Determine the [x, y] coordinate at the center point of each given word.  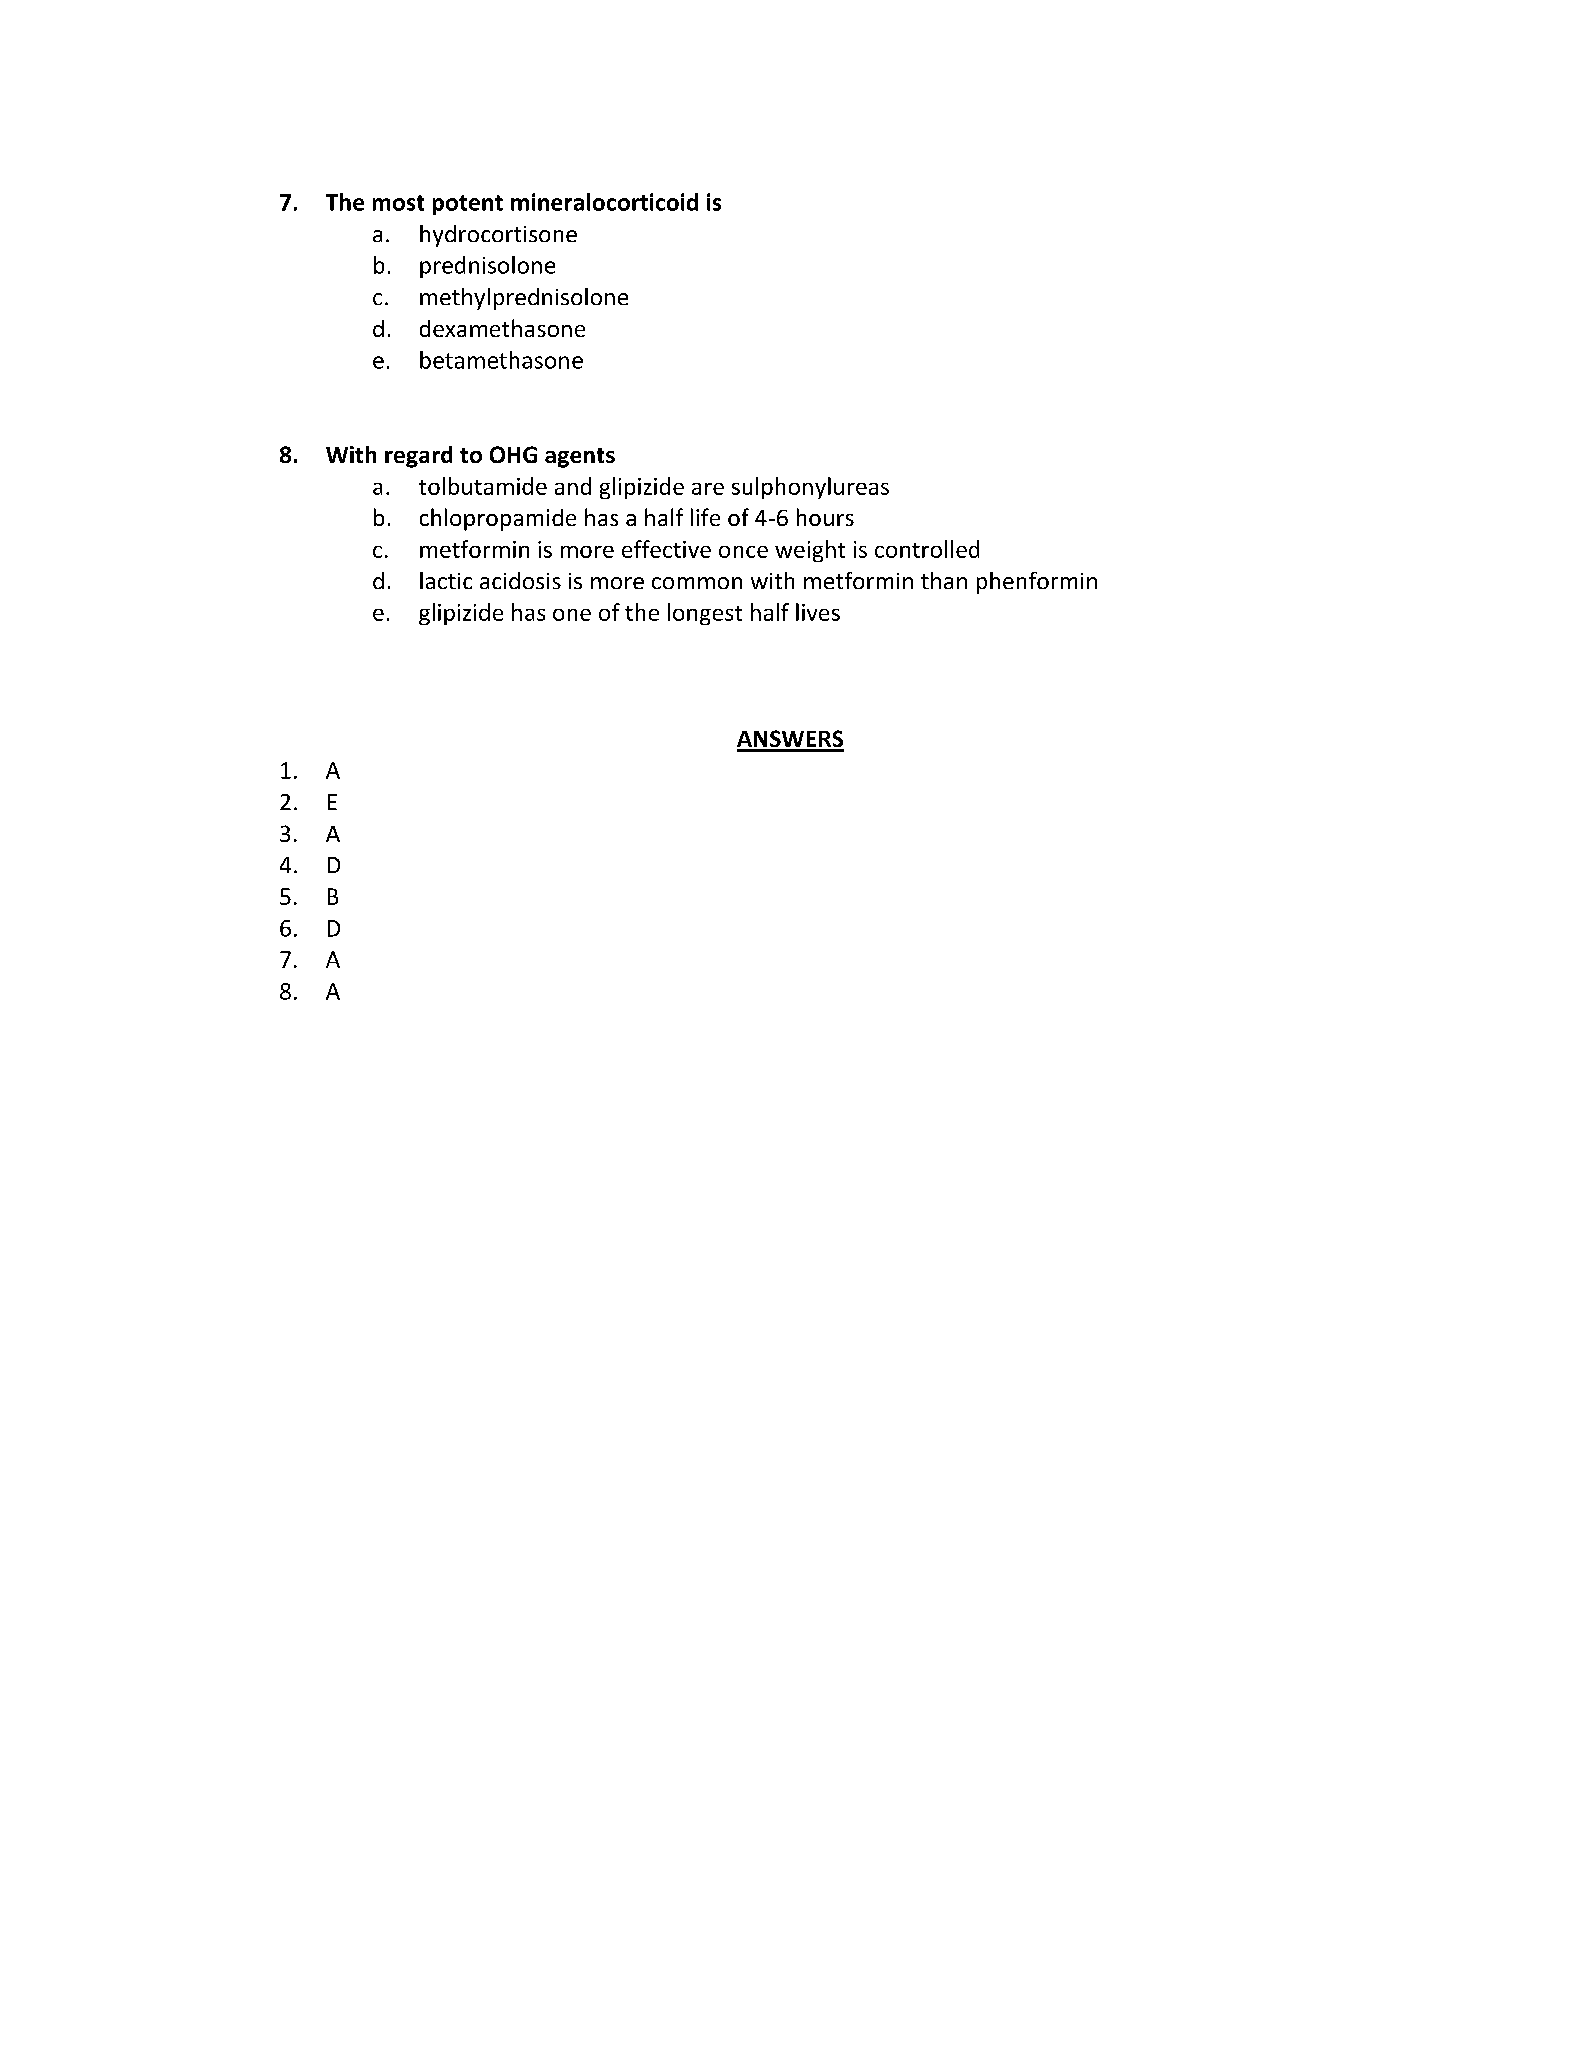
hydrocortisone [498, 236]
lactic [446, 580]
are [708, 489]
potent [468, 205]
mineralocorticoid [604, 202]
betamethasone [501, 360]
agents [580, 458]
